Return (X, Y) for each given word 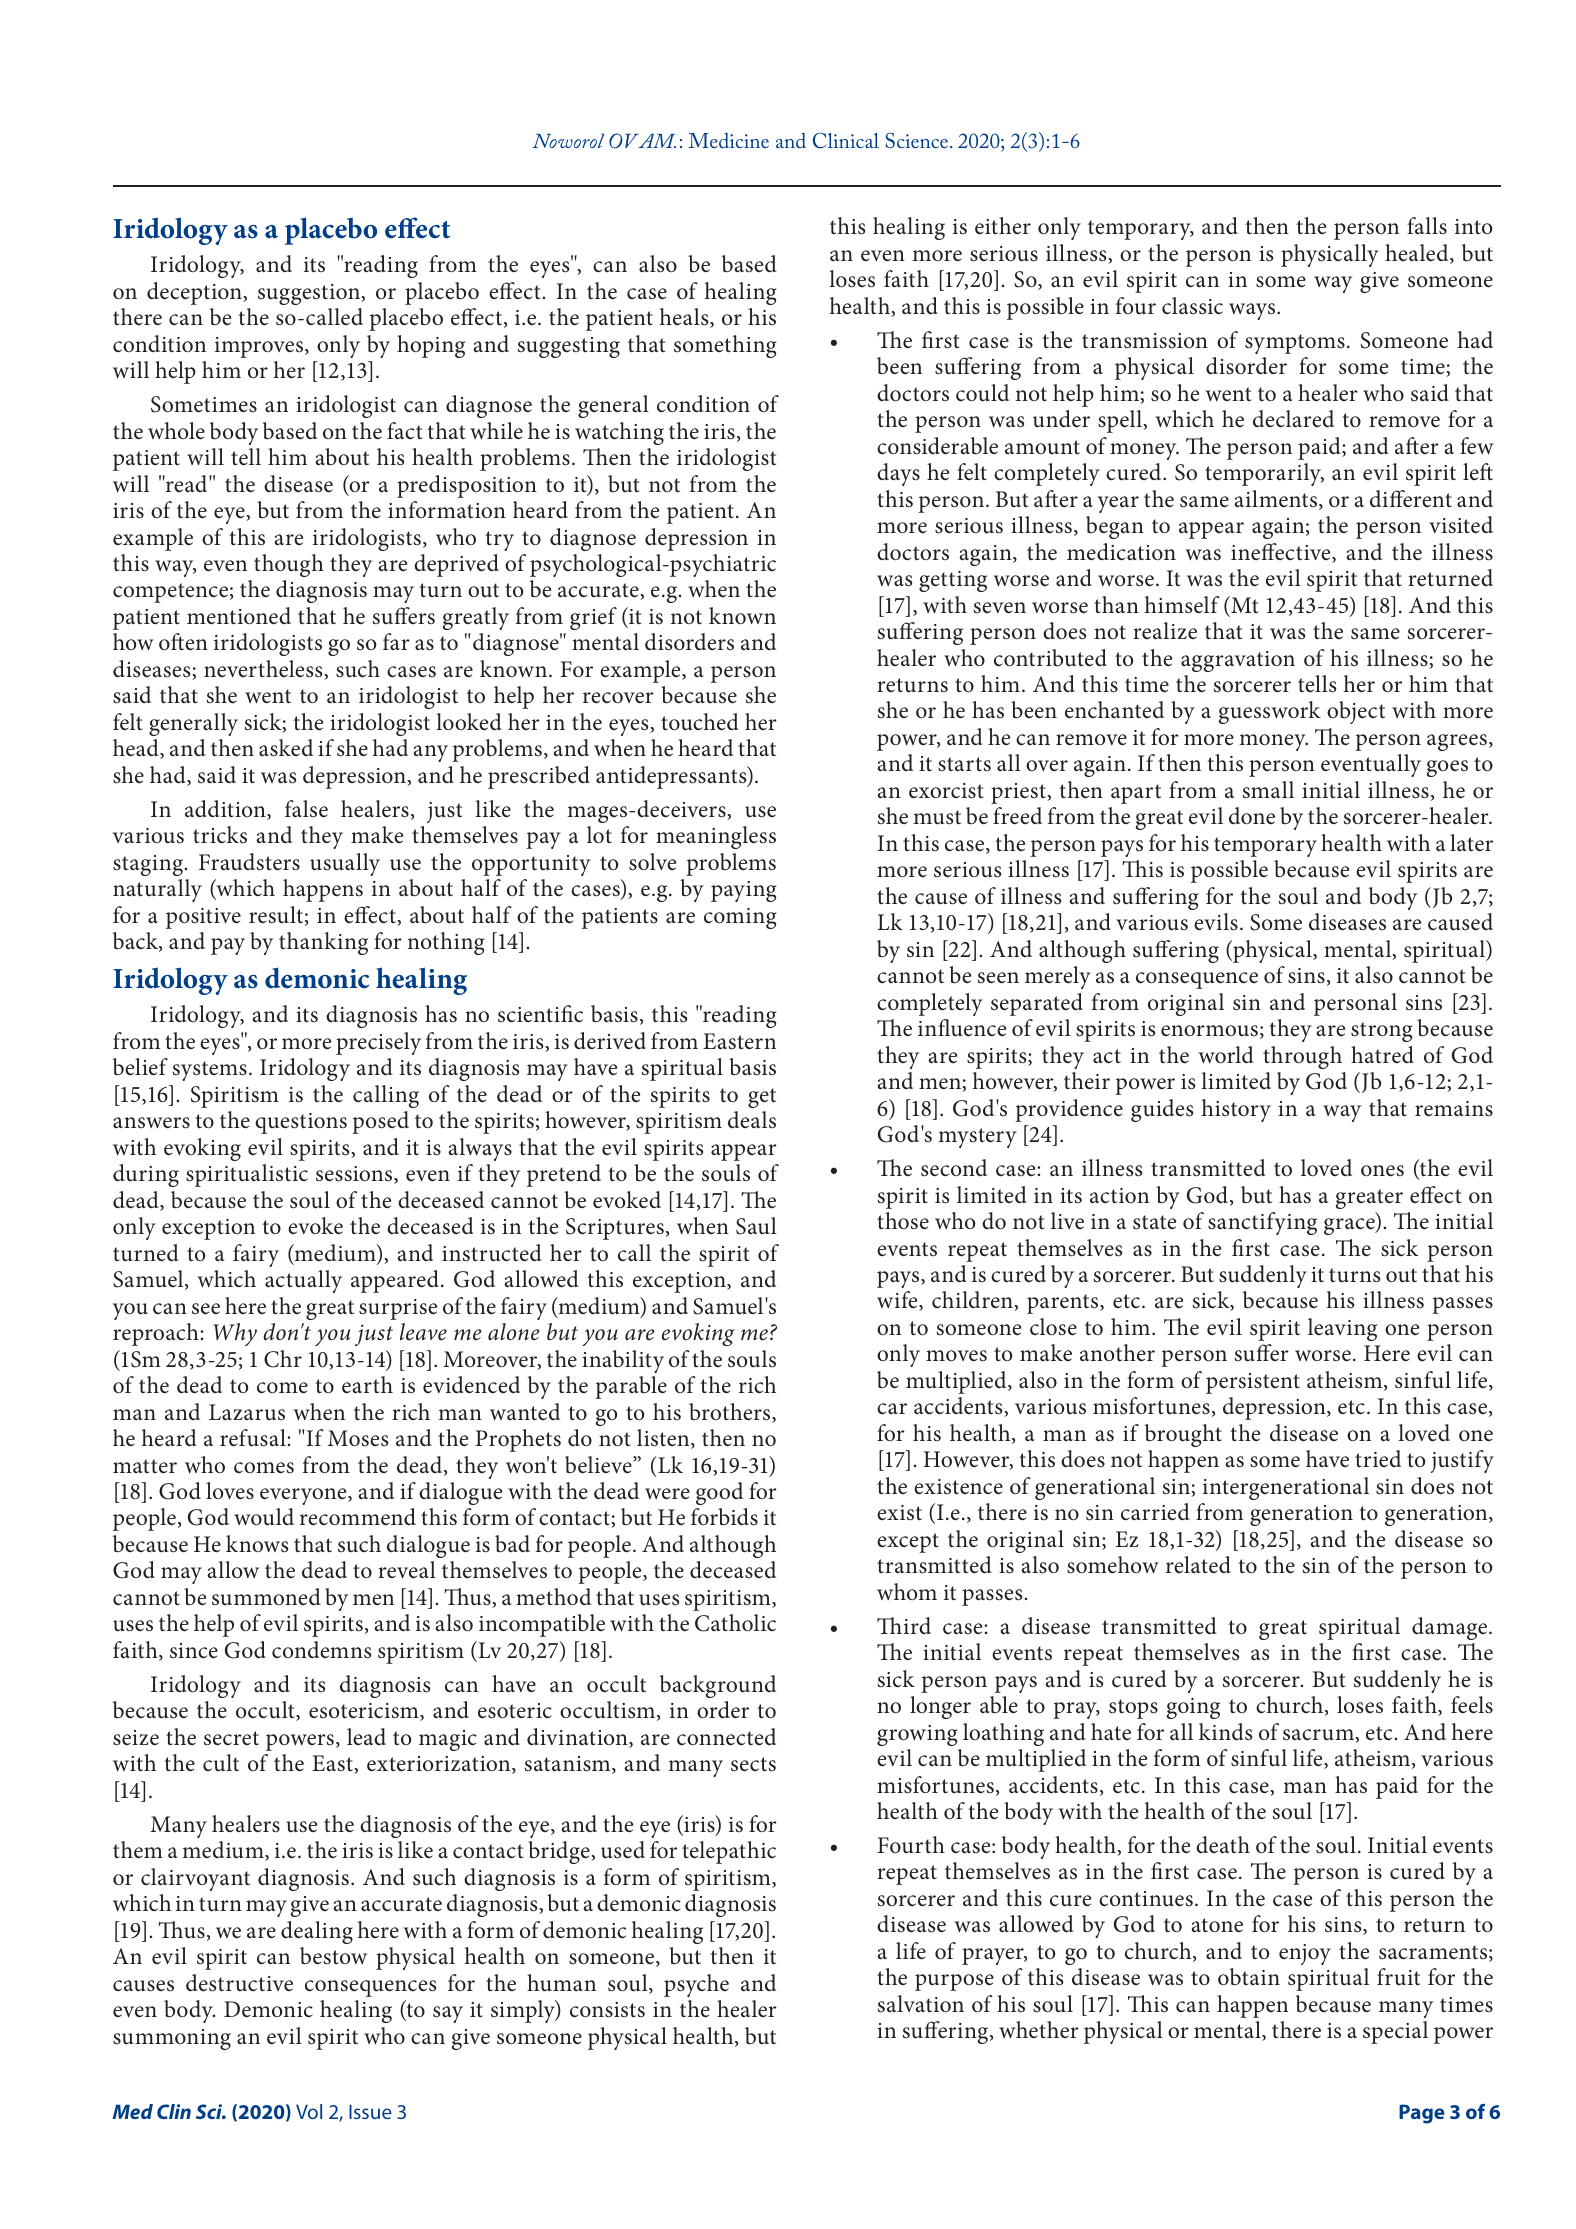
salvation (921, 2004)
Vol (309, 2111)
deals (752, 1120)
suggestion (310, 294)
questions (301, 1123)
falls (1427, 226)
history (1236, 1110)
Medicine (729, 140)
